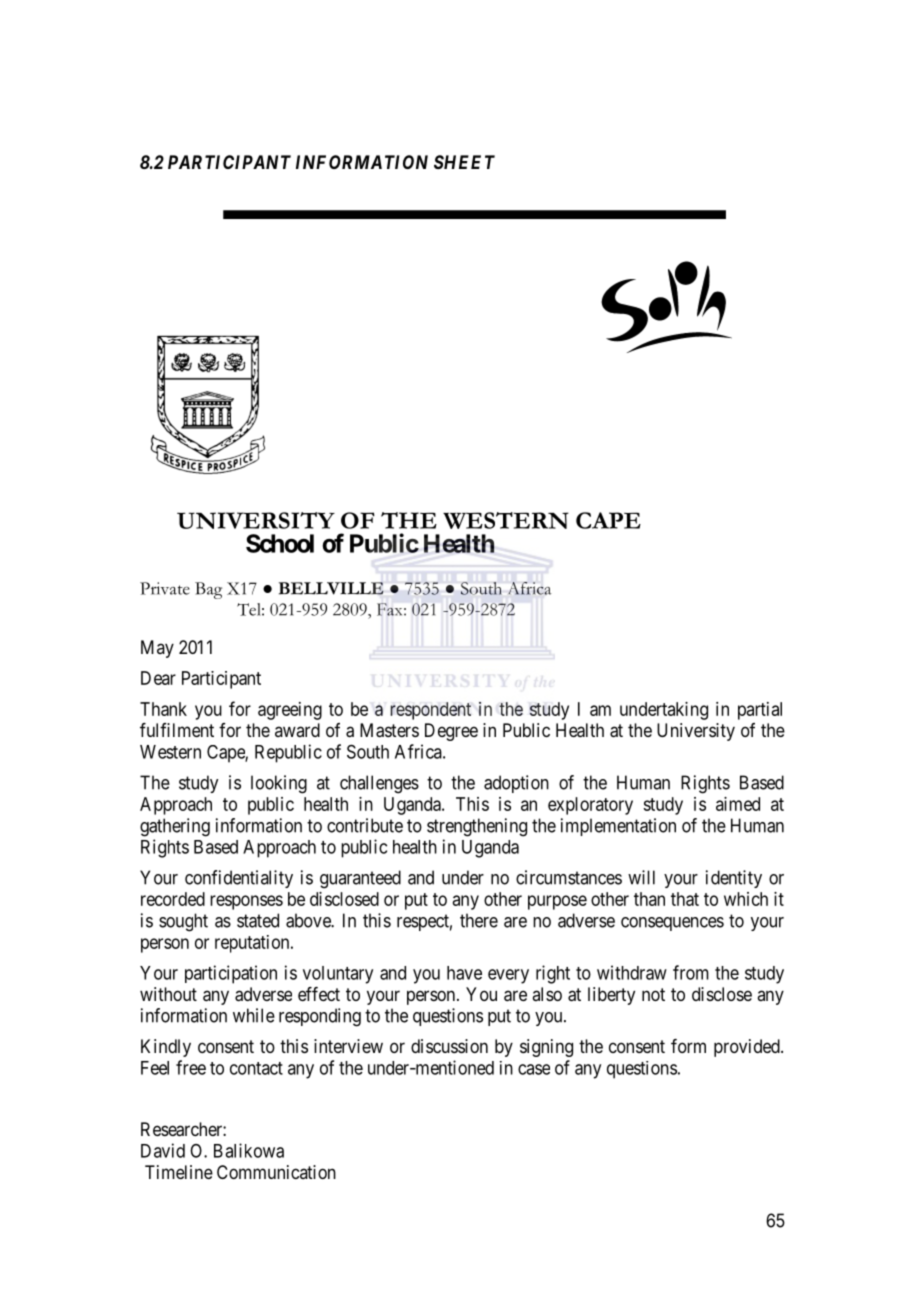  What do you see at coordinates (738, 804) in the screenshot?
I see `aimed` at bounding box center [738, 804].
